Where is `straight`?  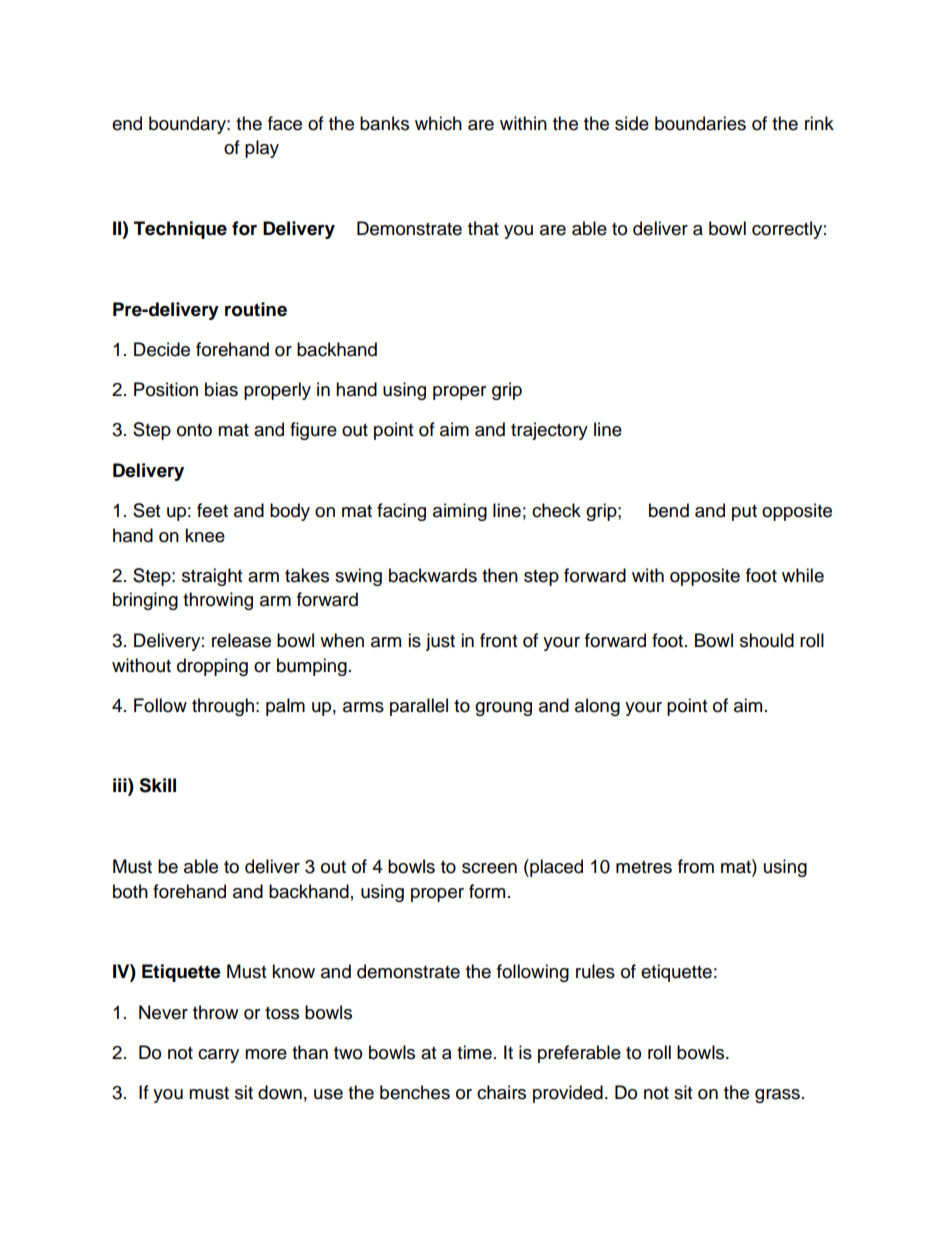 straight is located at coordinates (212, 577).
